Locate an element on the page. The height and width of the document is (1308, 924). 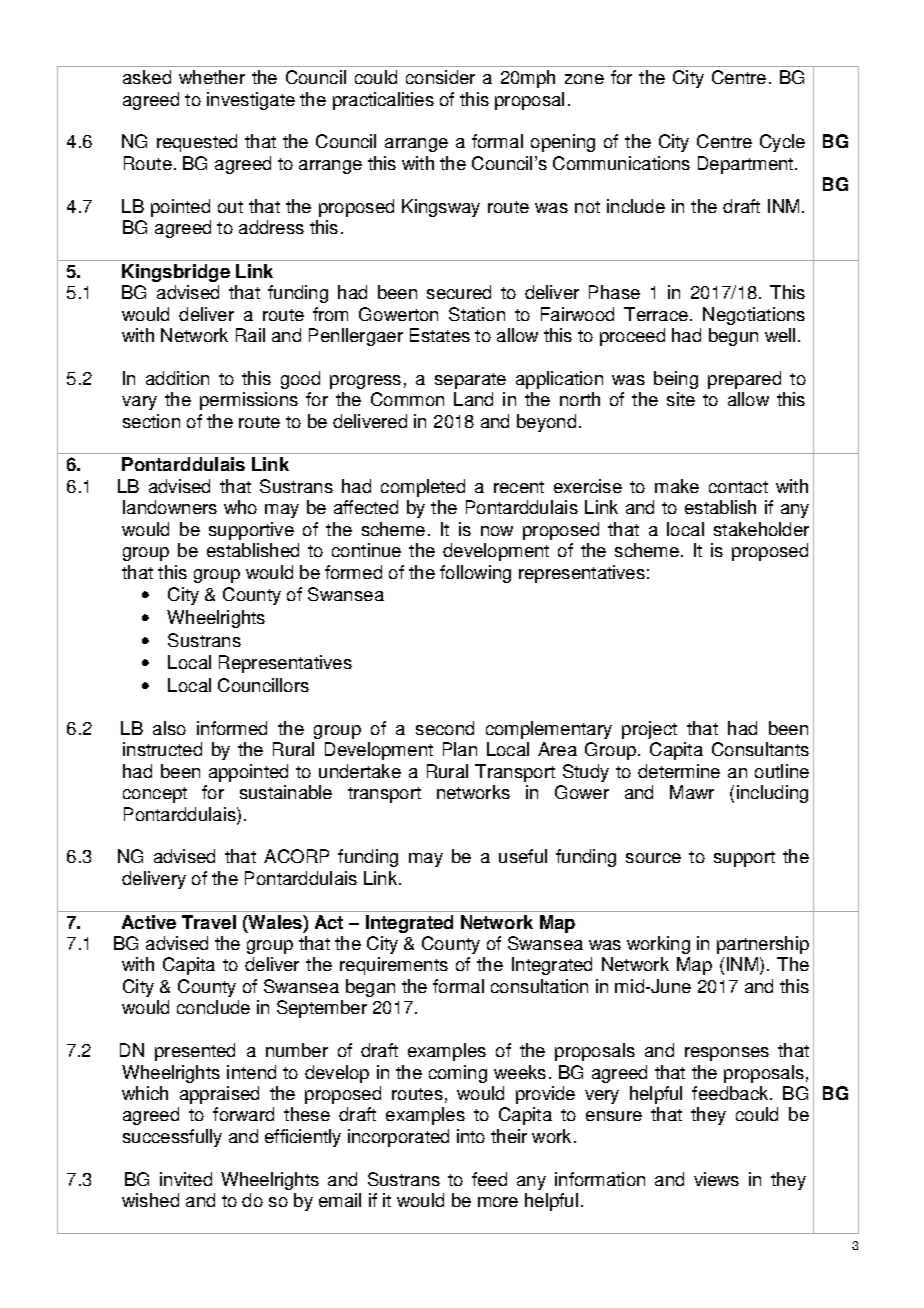
Department is located at coordinates (745, 165).
